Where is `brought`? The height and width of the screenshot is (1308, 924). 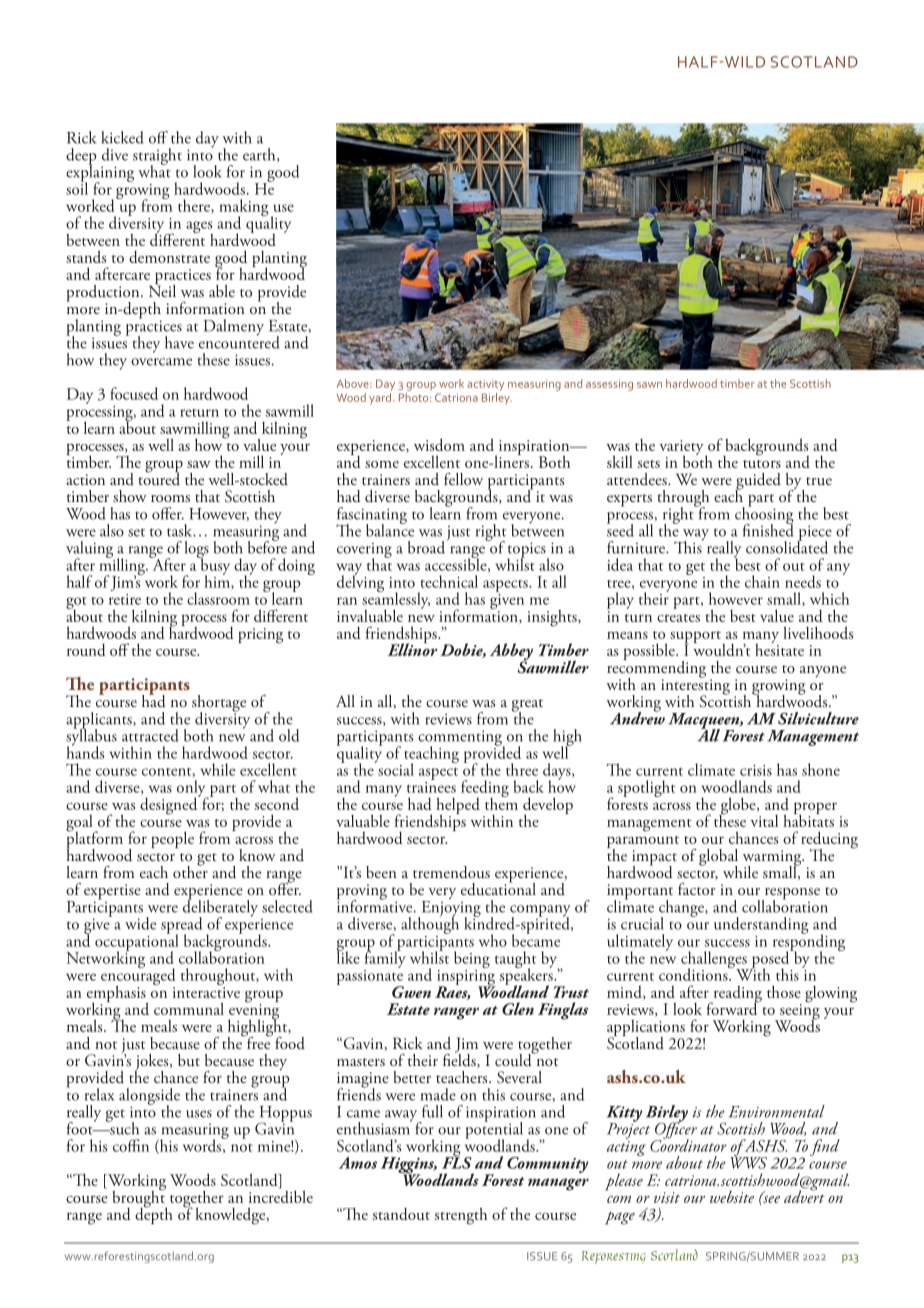 brought is located at coordinates (139, 1199).
